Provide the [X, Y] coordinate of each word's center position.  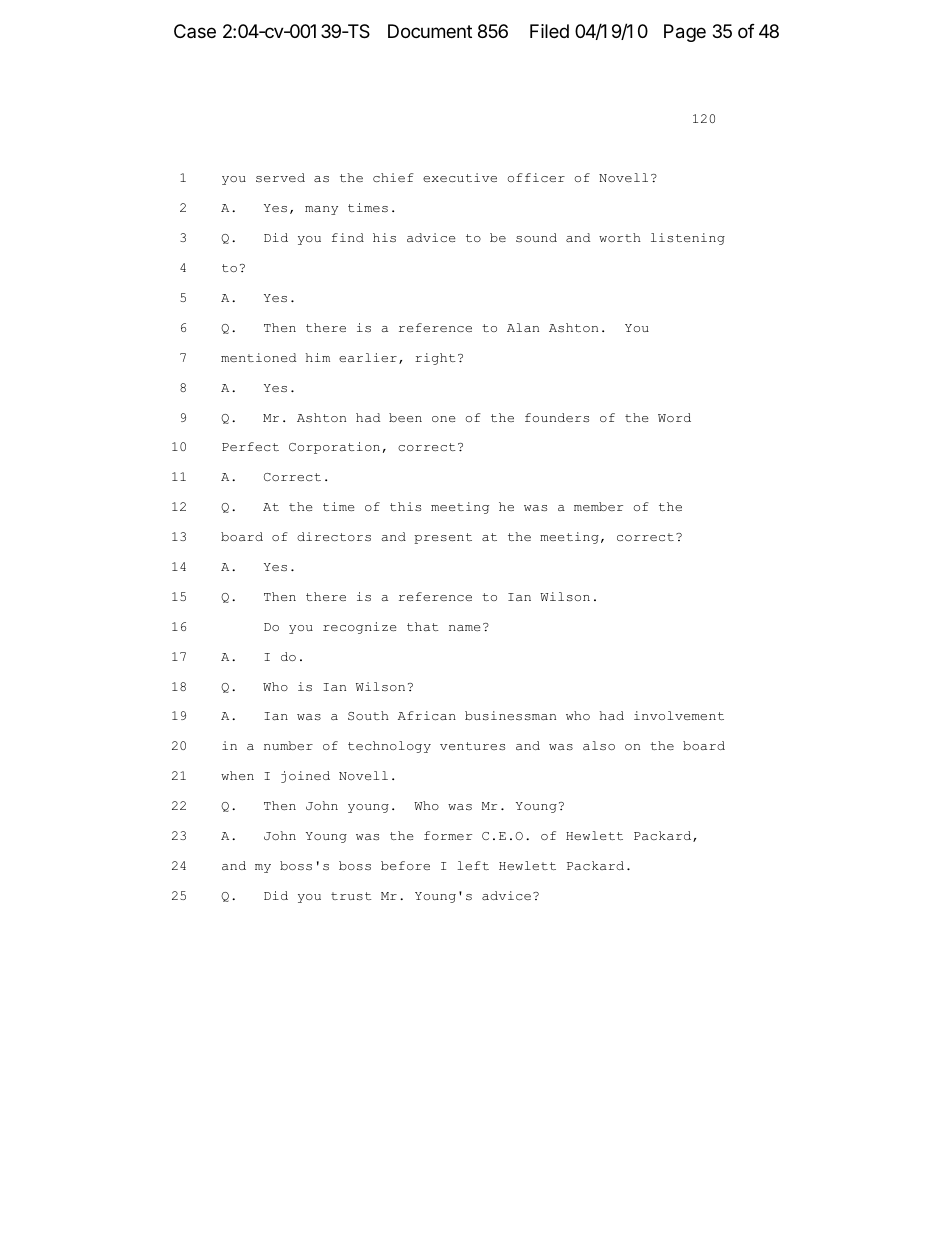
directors [334, 536]
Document [430, 31]
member [598, 506]
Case [195, 31]
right [435, 359]
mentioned [258, 357]
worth [620, 237]
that [423, 626]
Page [685, 33]
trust [351, 896]
